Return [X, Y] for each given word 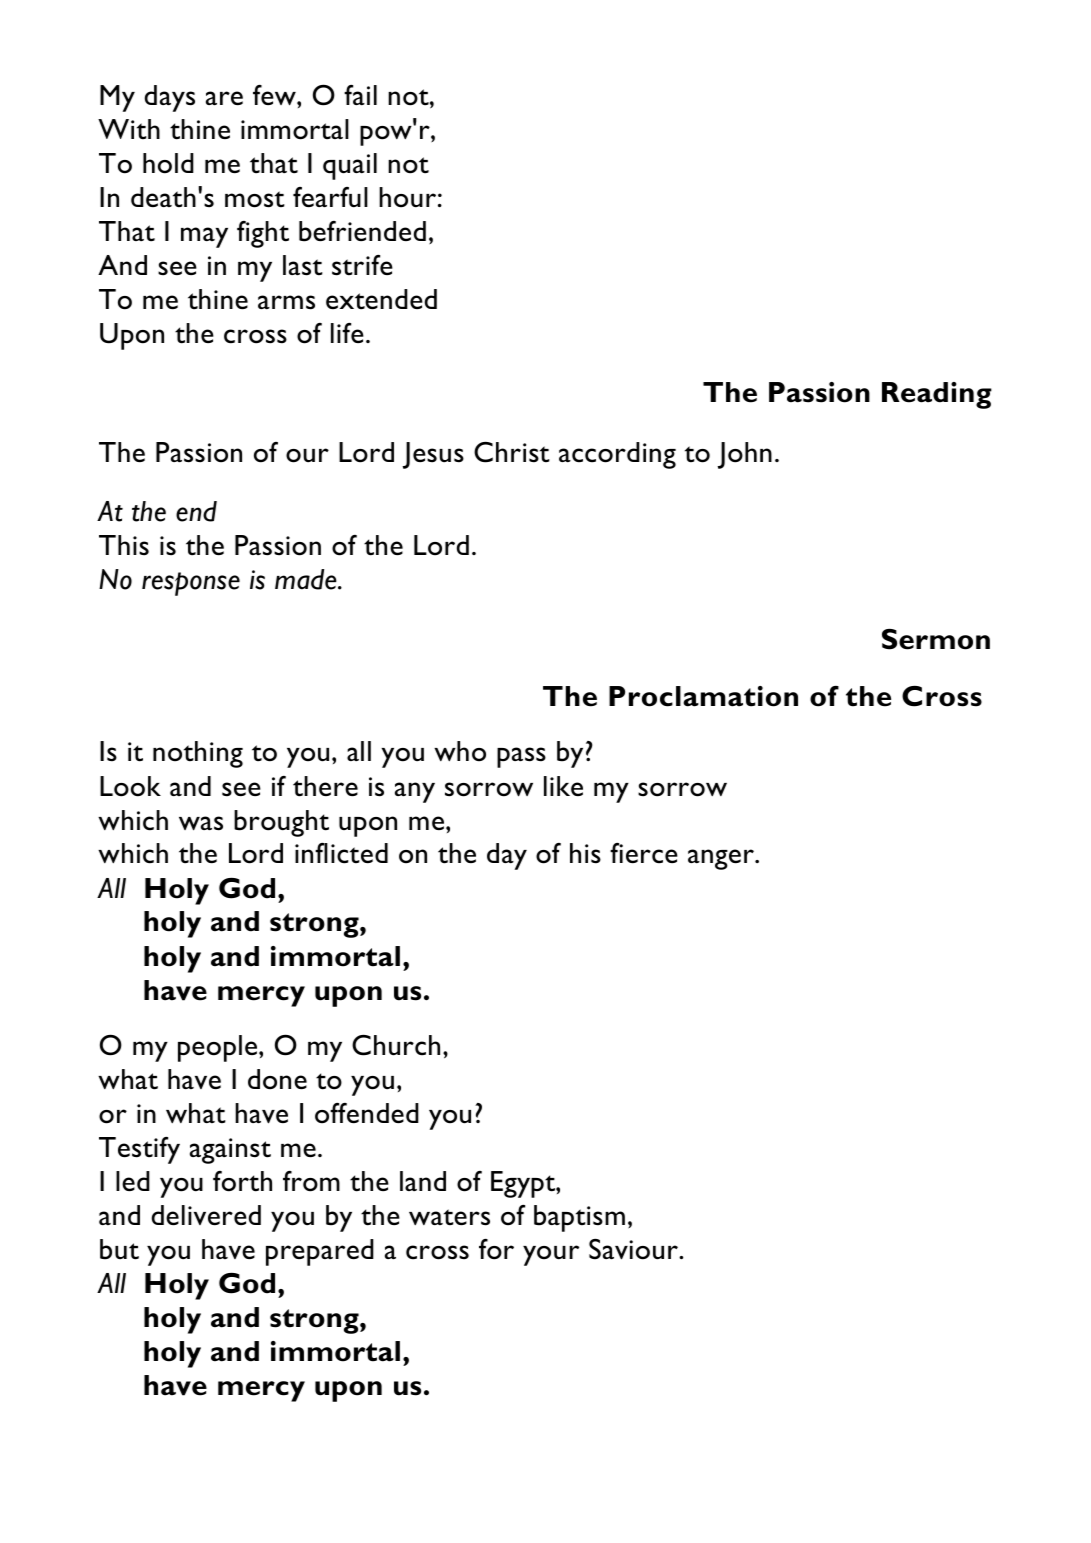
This [124, 545]
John [745, 455]
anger [722, 859]
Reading [937, 395]
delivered [206, 1215]
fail [360, 95]
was [201, 823]
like [563, 786]
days [170, 98]
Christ [512, 452]
